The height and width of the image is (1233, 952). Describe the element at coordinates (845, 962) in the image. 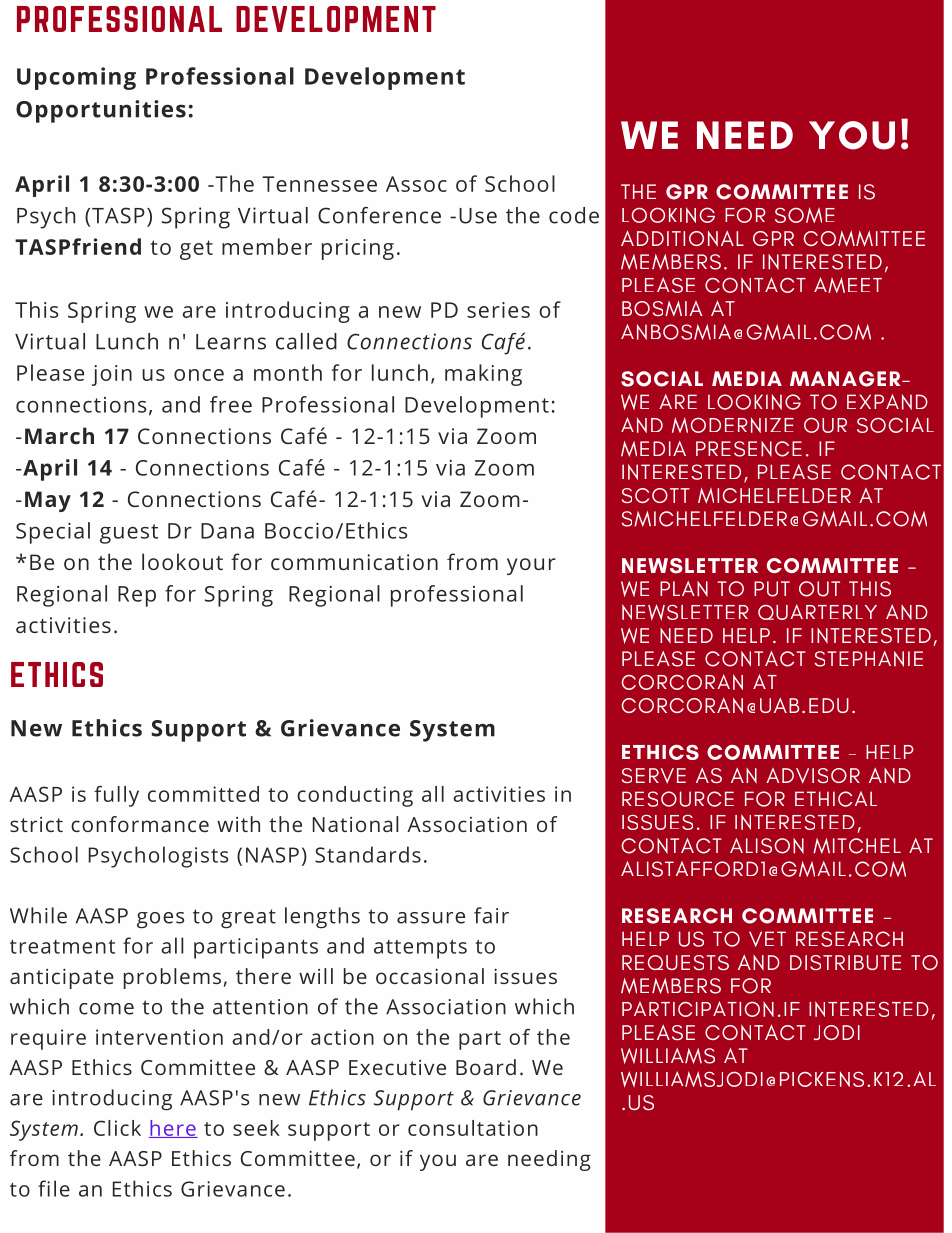

I see `DISTRIBUTE` at that location.
